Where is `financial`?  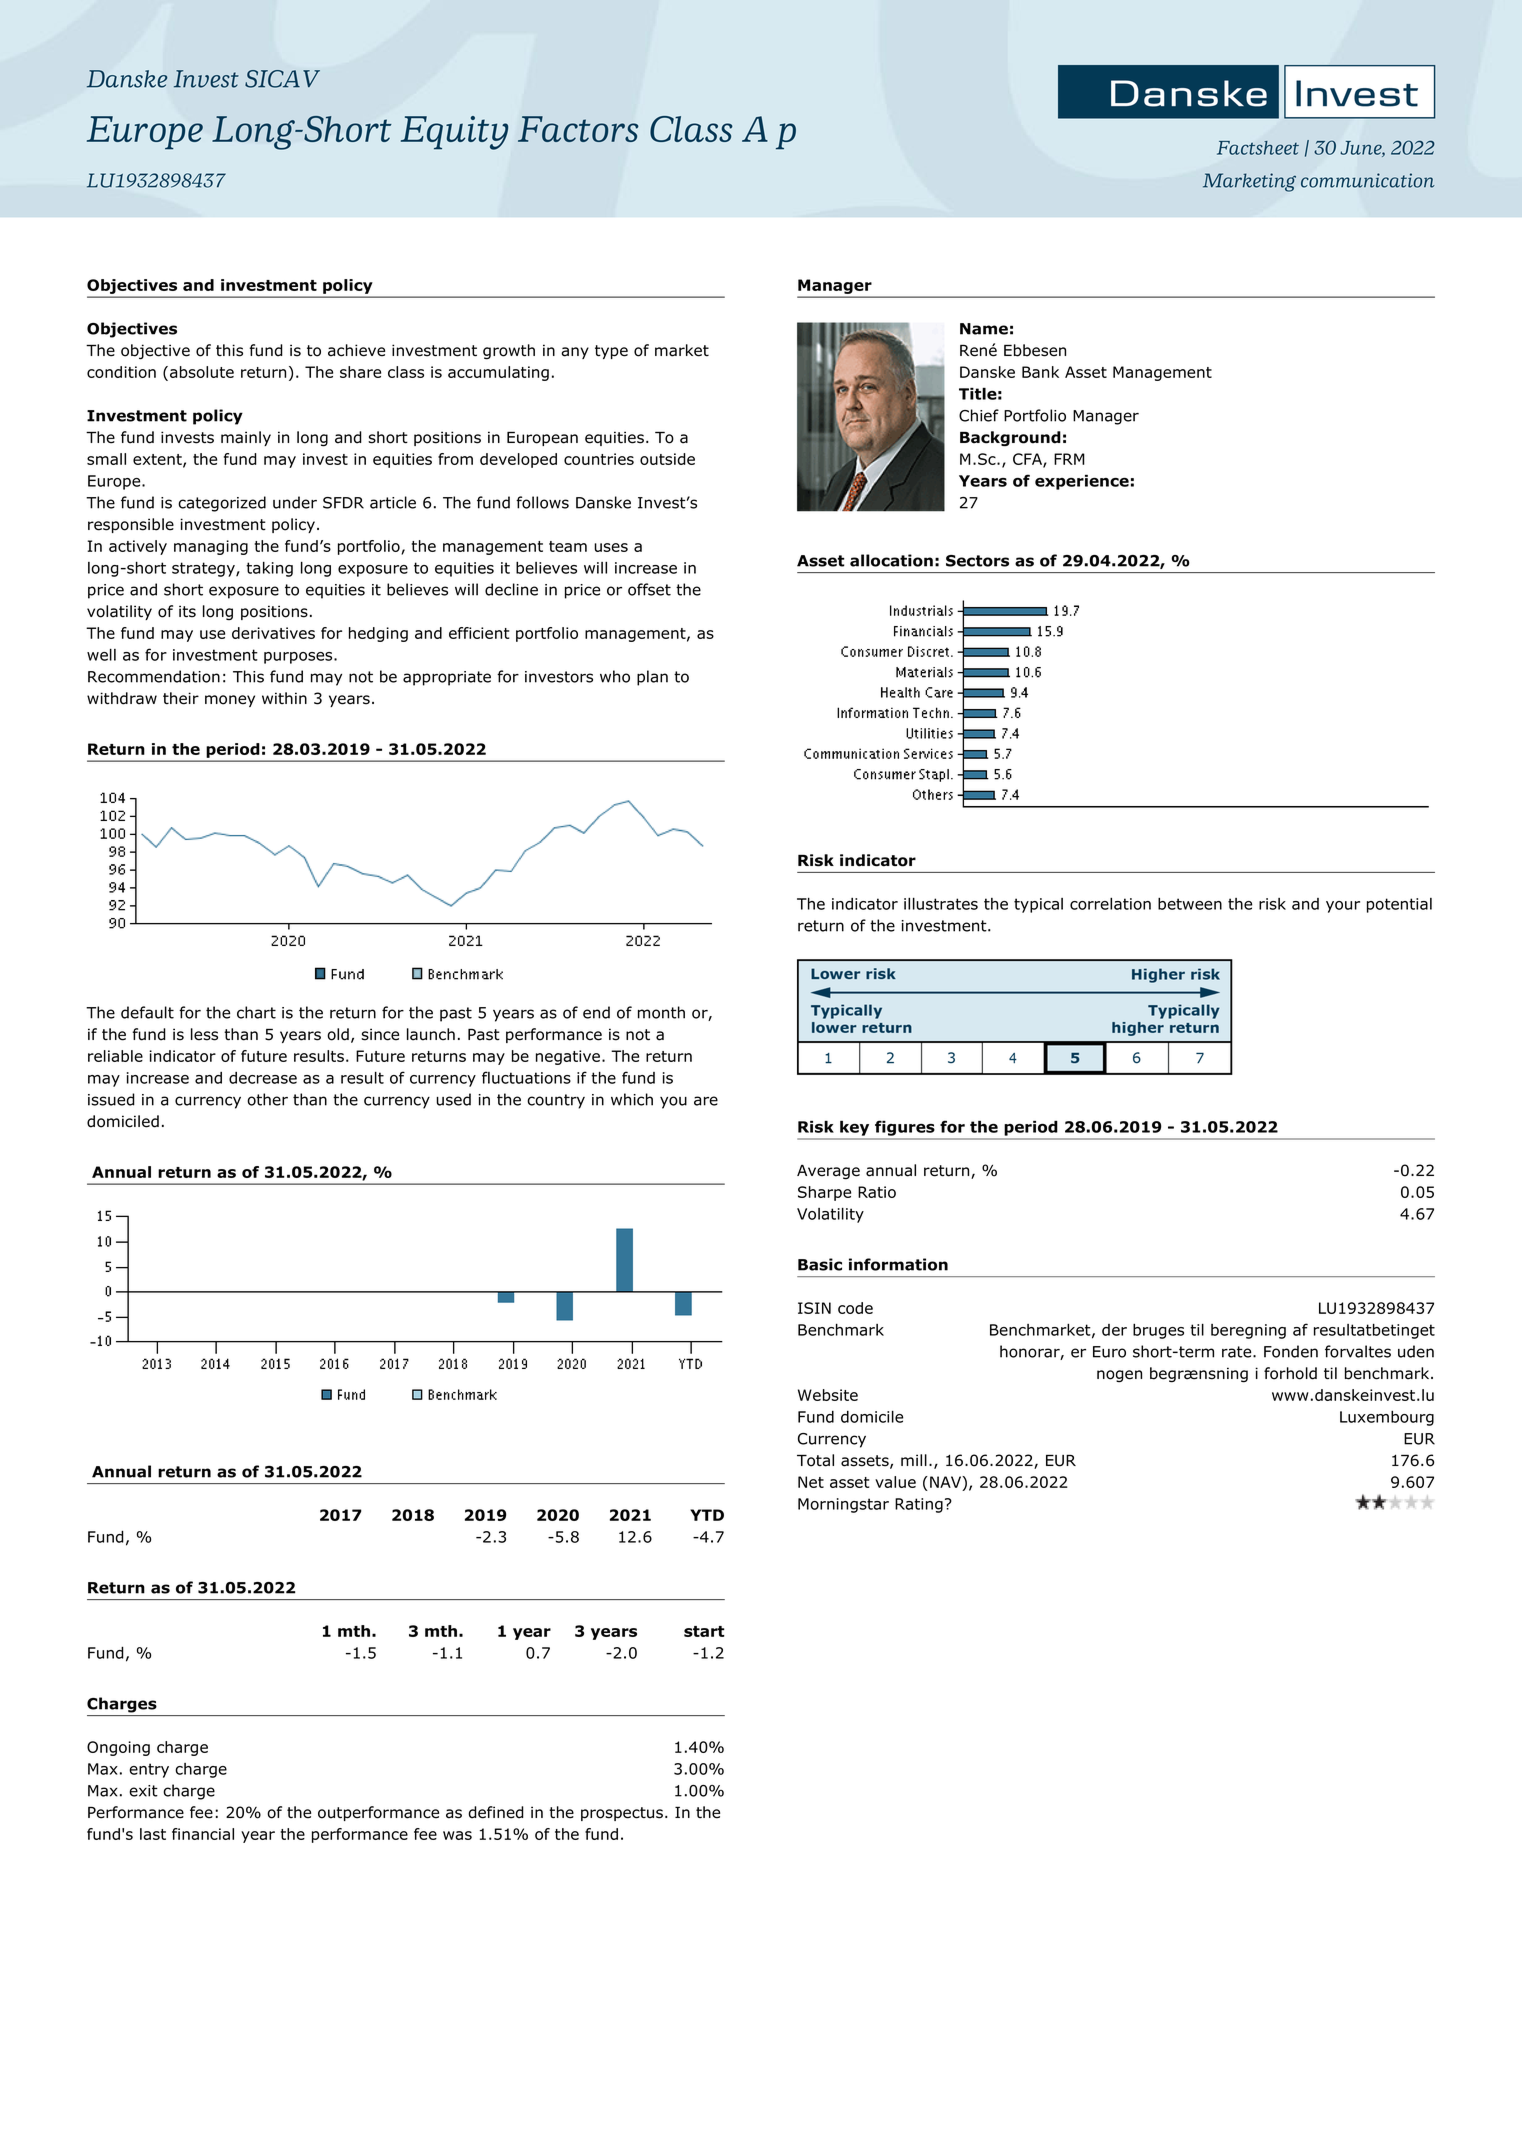
financial is located at coordinates (203, 1834).
